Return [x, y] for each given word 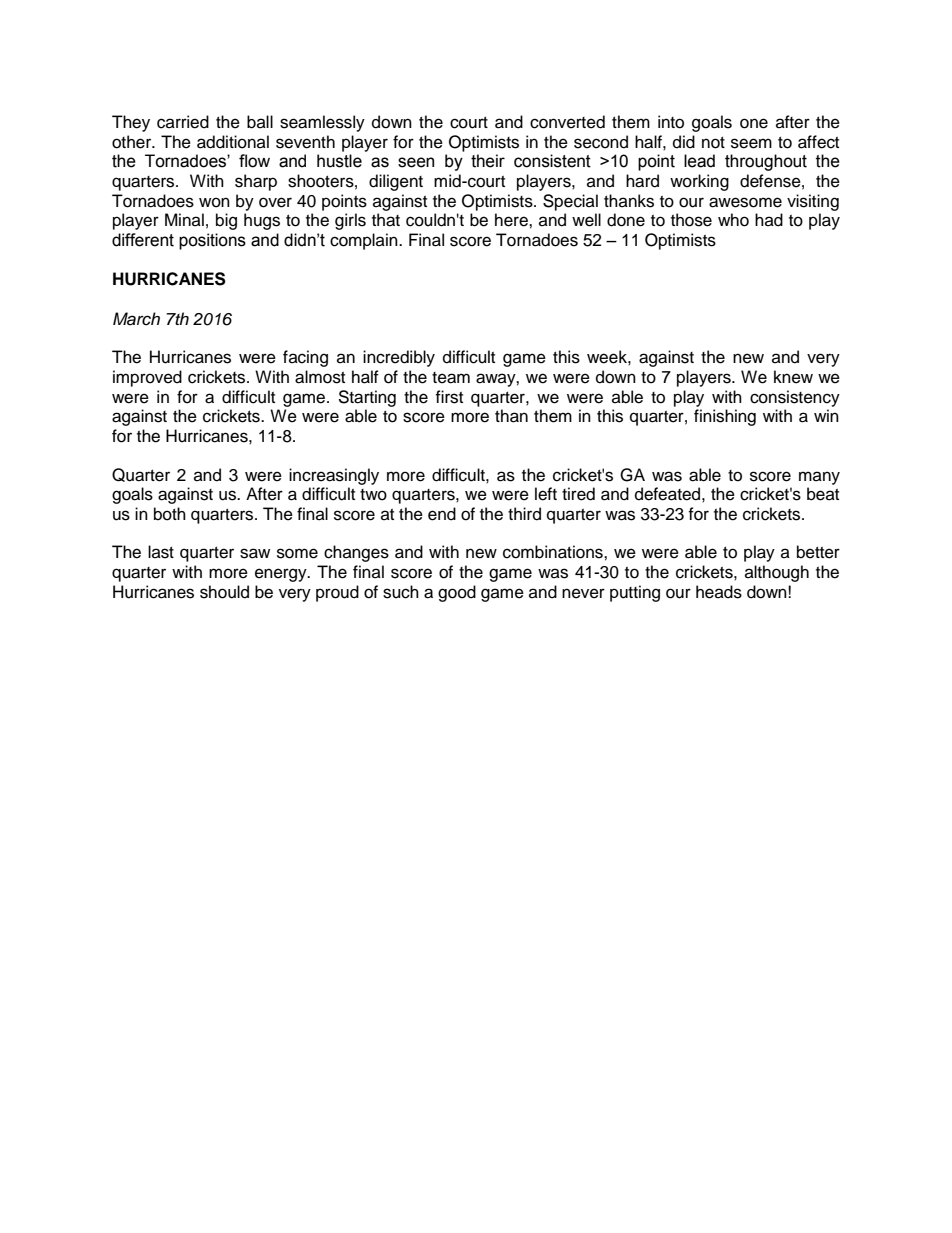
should [224, 592]
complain [365, 241]
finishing [725, 417]
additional [233, 142]
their [488, 161]
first [449, 397]
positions [212, 241]
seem [751, 143]
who [733, 220]
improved [147, 378]
